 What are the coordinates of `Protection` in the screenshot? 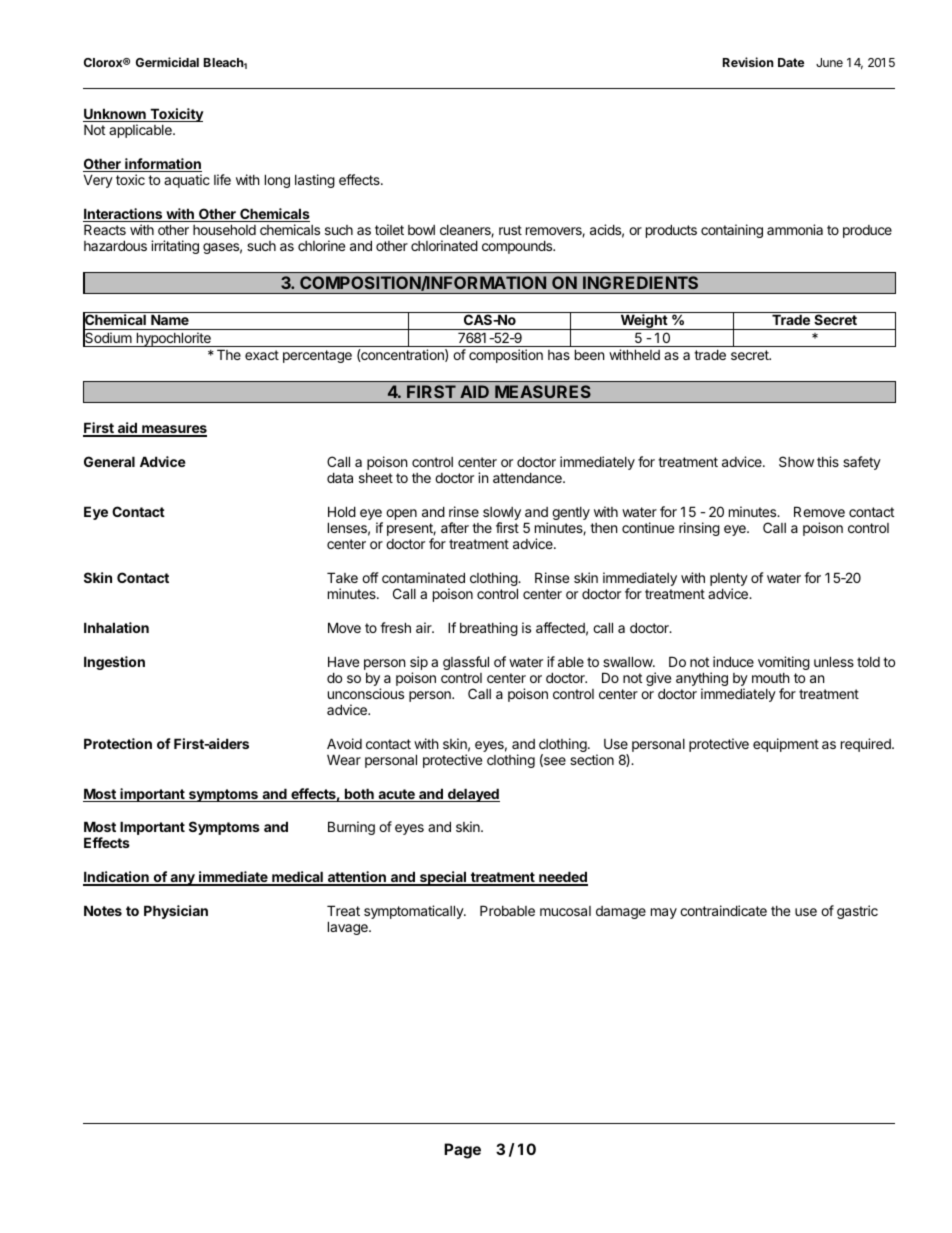 It's located at (118, 743).
